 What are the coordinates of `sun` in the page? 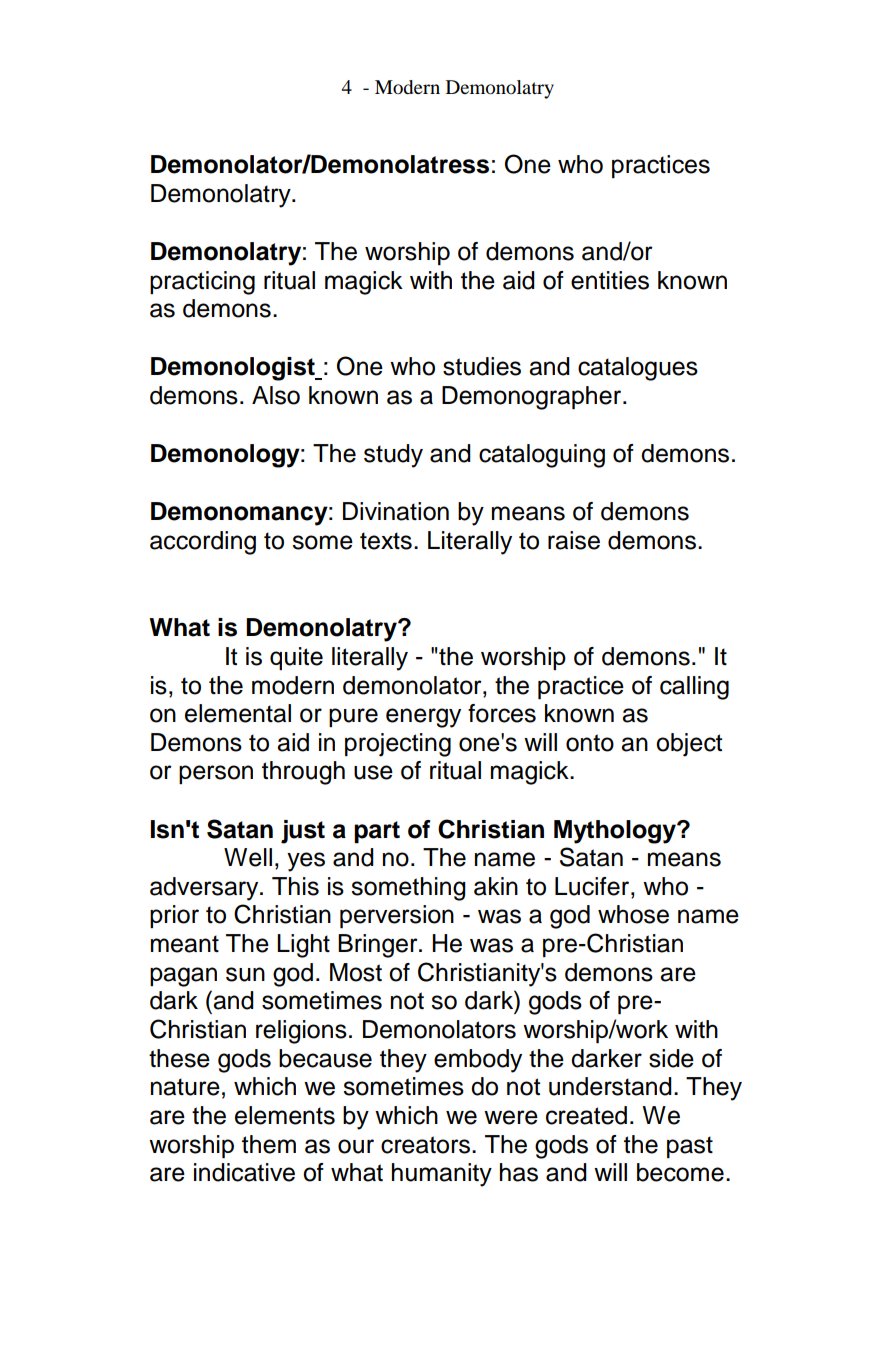 It's located at (245, 974).
